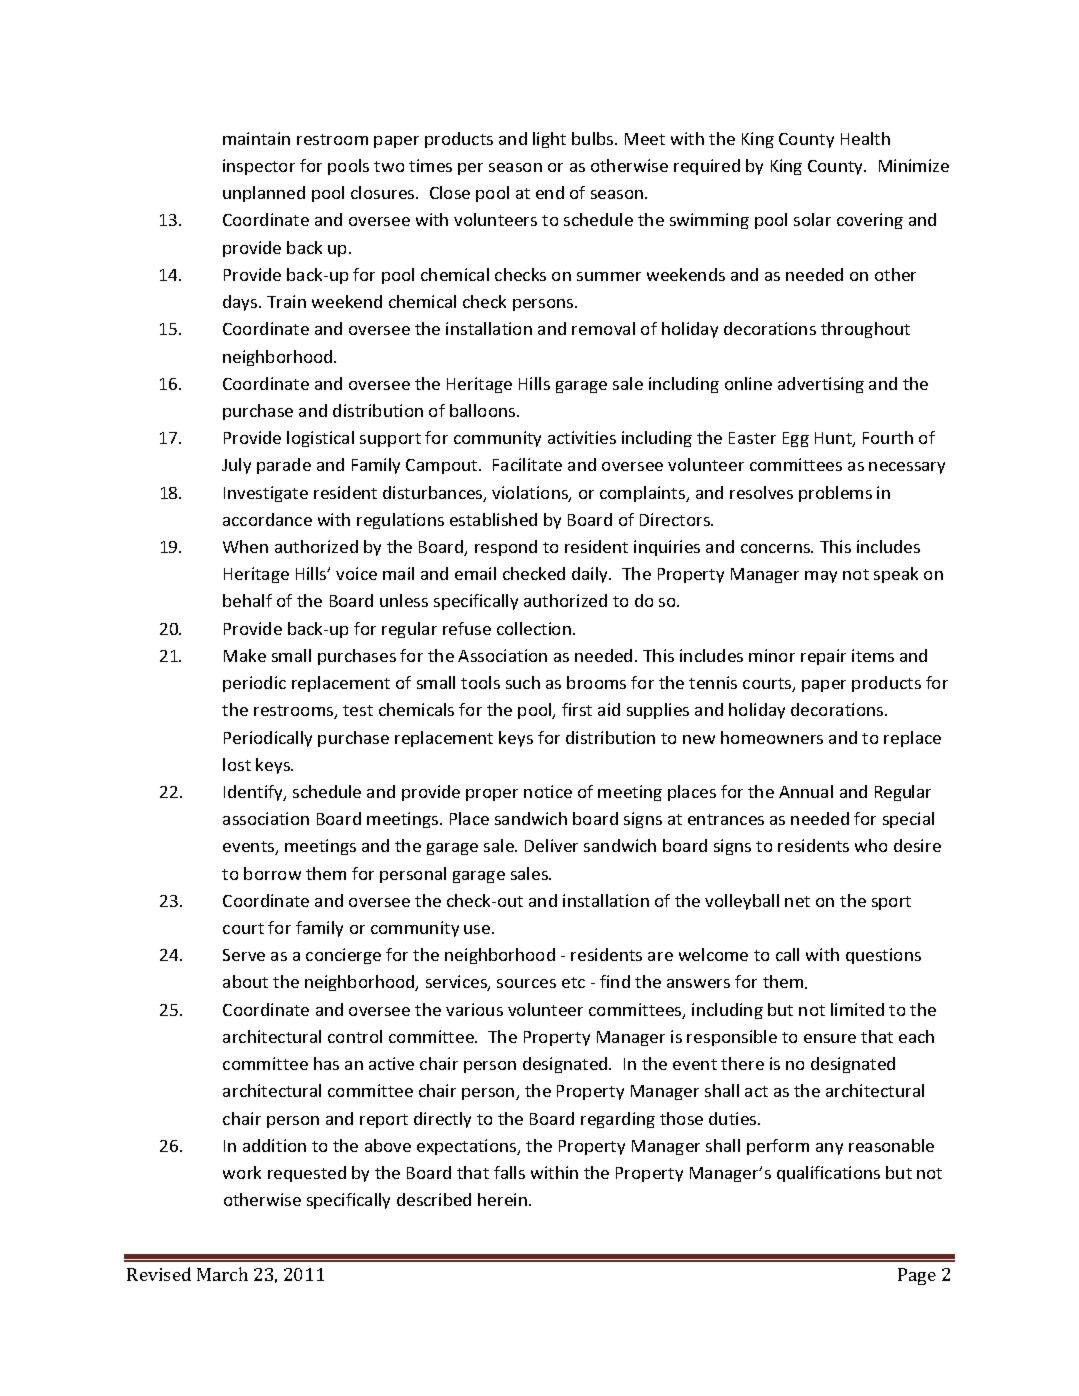  I want to click on first, so click(577, 709).
